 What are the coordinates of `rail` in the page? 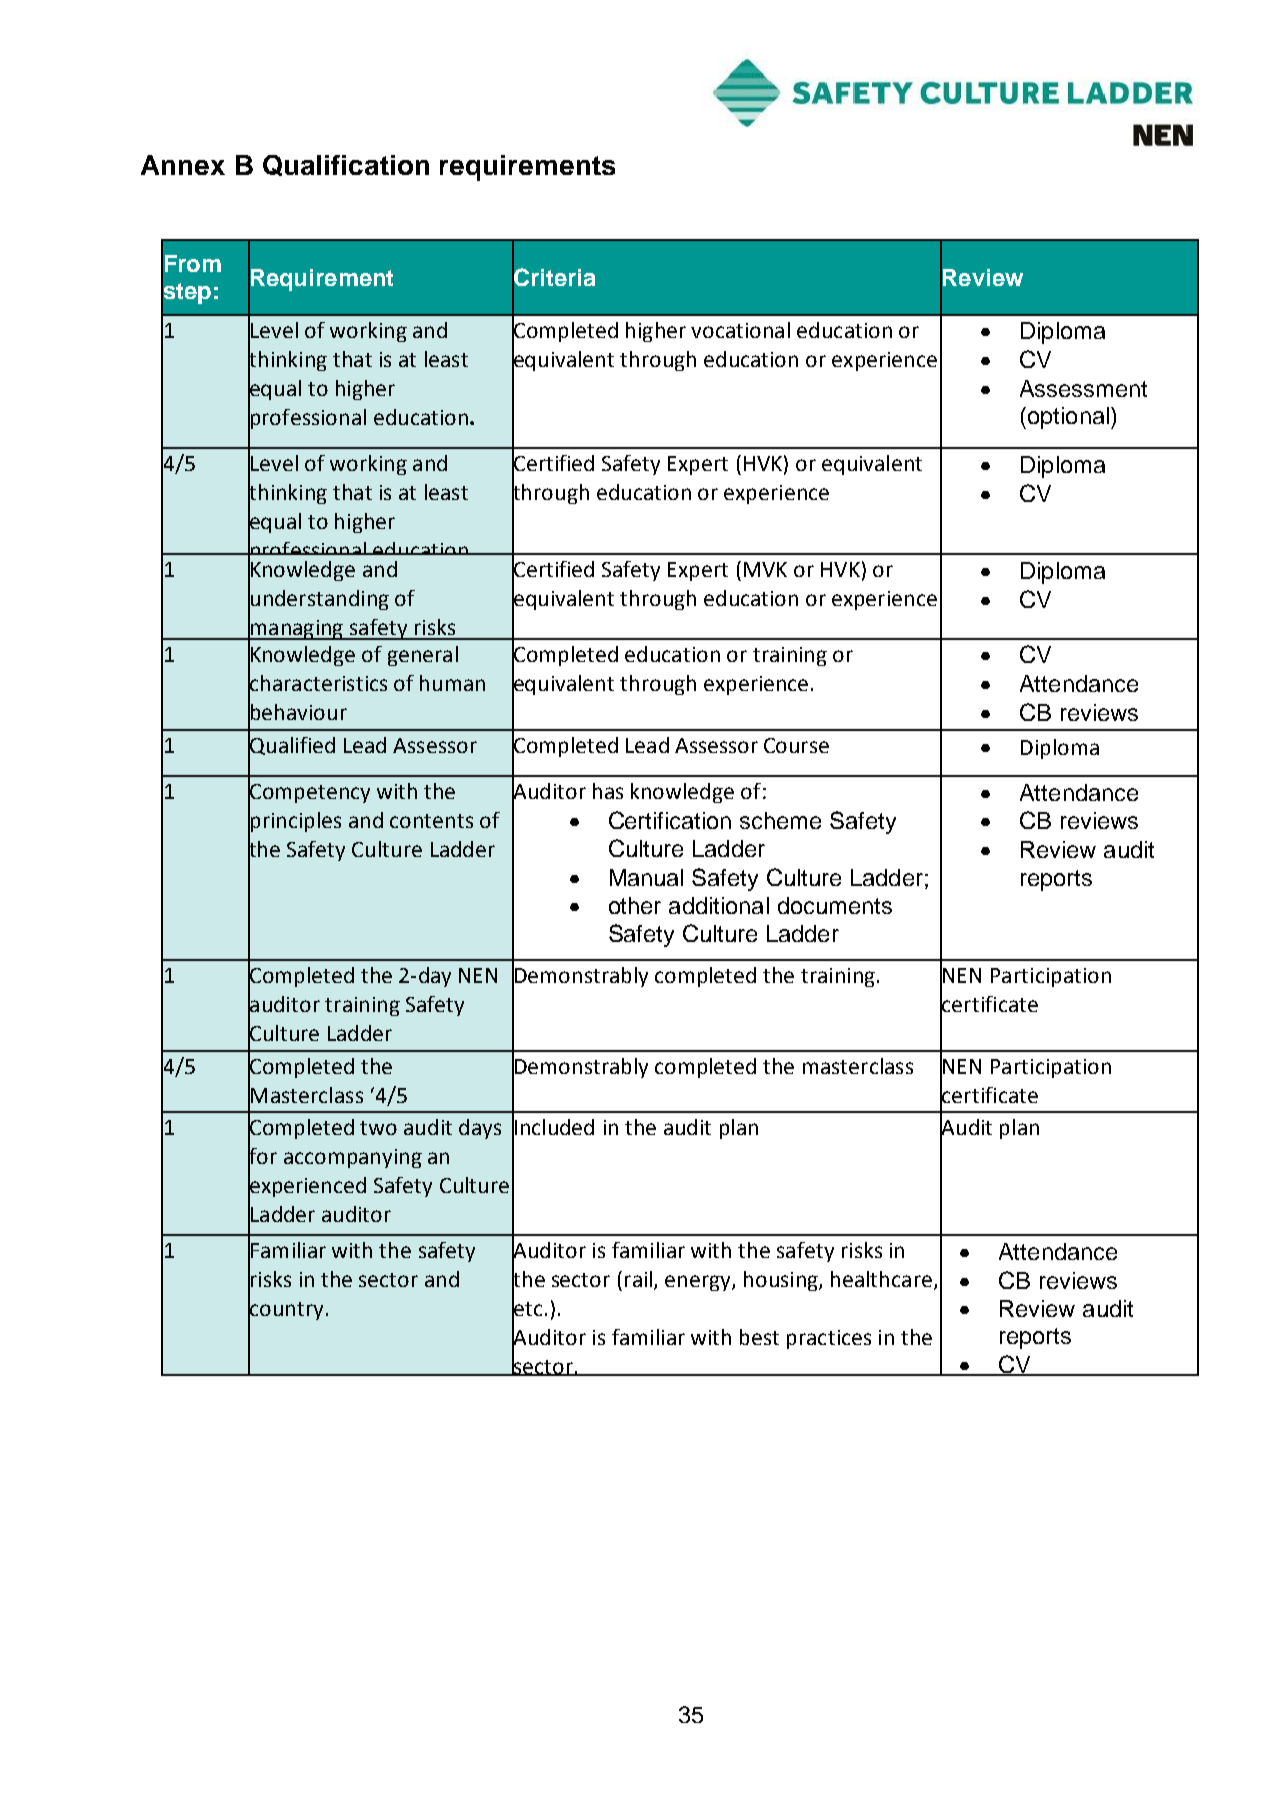 It's located at (640, 1280).
